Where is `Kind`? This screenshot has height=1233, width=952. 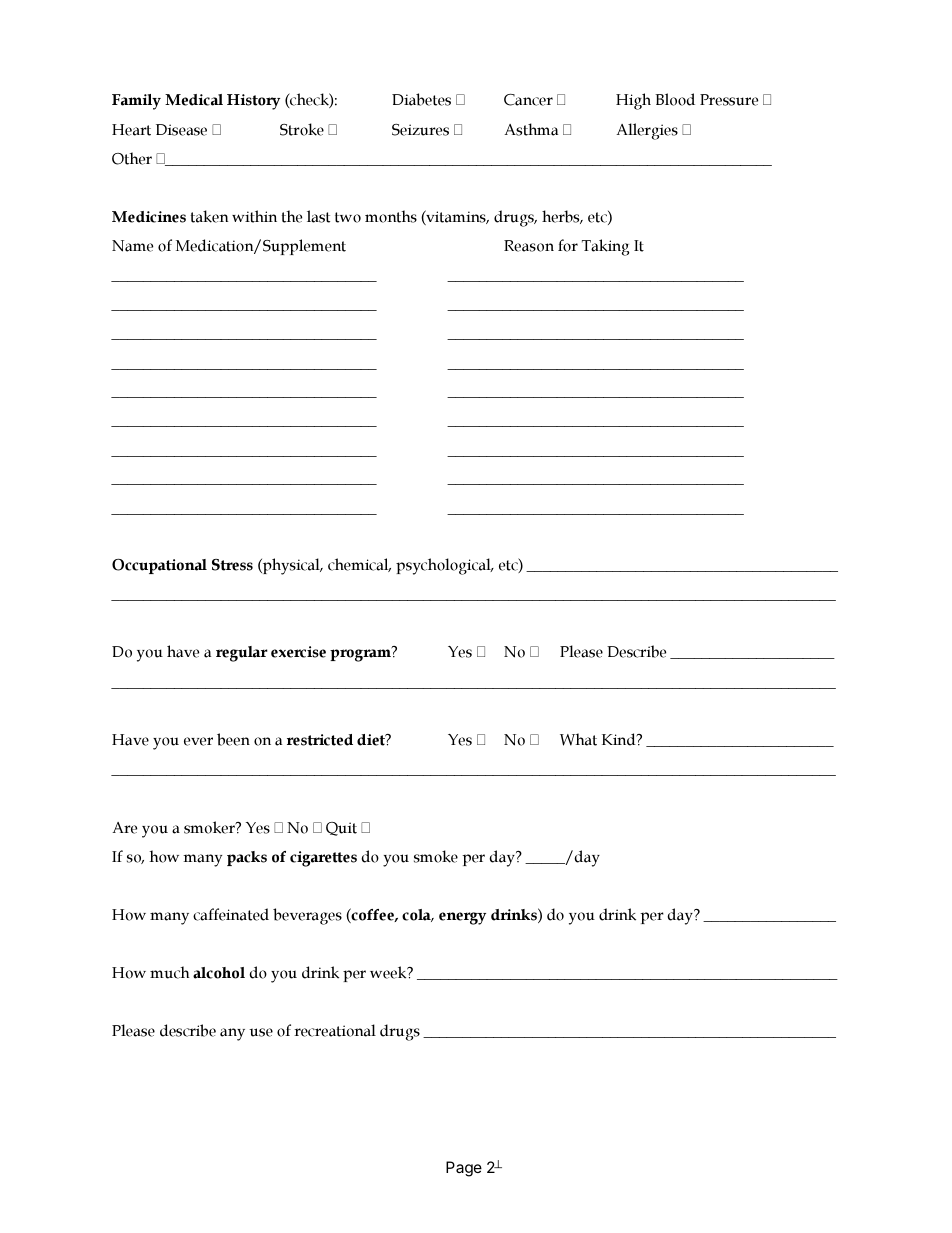
Kind is located at coordinates (620, 739).
